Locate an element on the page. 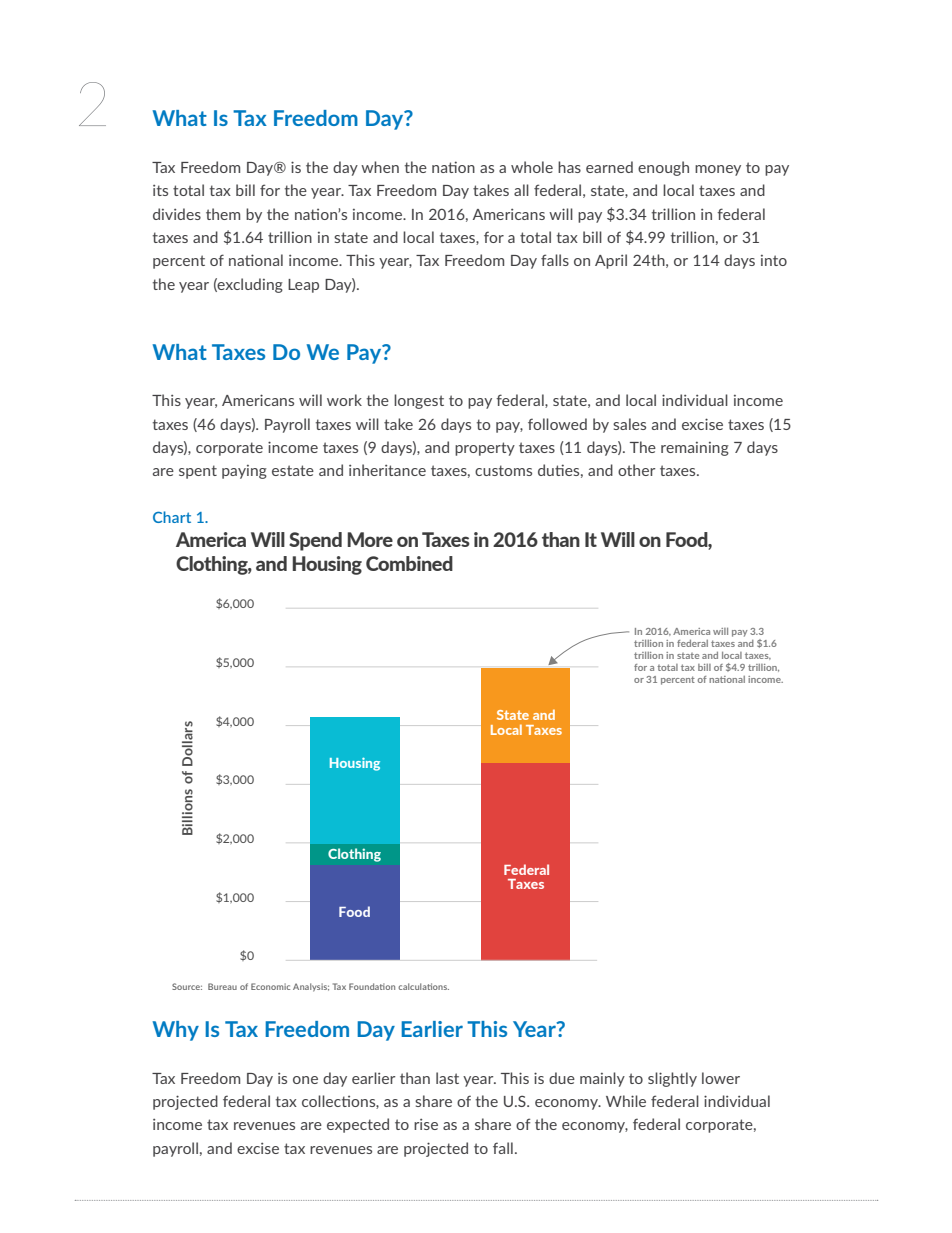  Combined is located at coordinates (409, 563).
